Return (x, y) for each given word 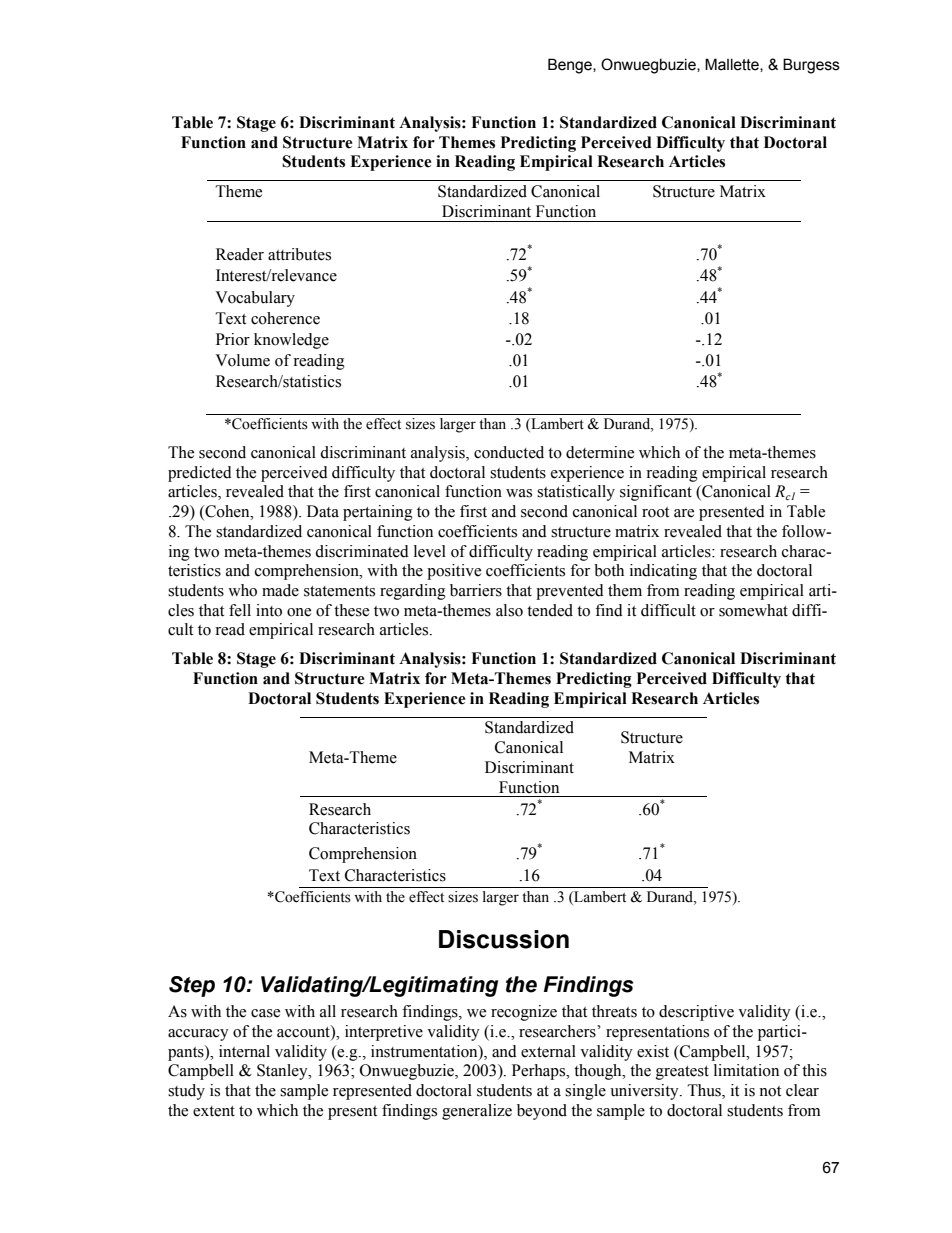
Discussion (504, 939)
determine (600, 452)
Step (192, 986)
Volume (242, 360)
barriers (476, 590)
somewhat (753, 610)
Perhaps (540, 1072)
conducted (509, 452)
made (280, 590)
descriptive (696, 1013)
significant (656, 493)
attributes (299, 254)
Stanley (283, 1072)
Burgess (811, 66)
